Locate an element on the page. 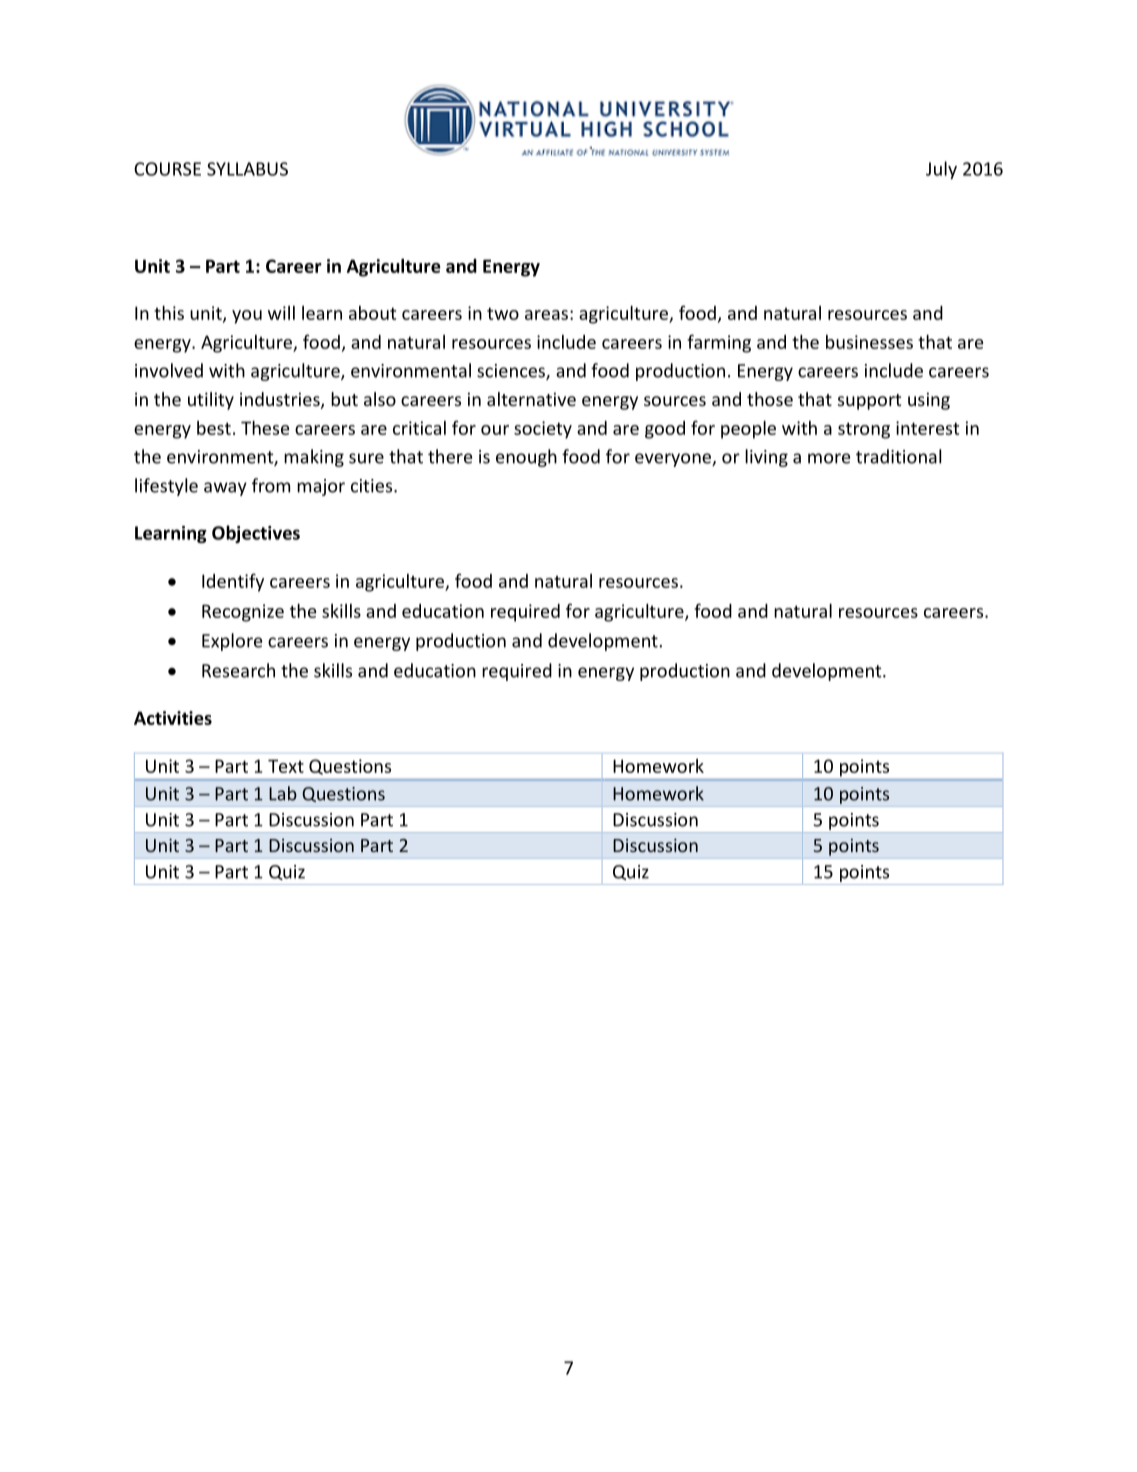 This document has height=1472, width=1137. Text is located at coordinates (286, 766).
